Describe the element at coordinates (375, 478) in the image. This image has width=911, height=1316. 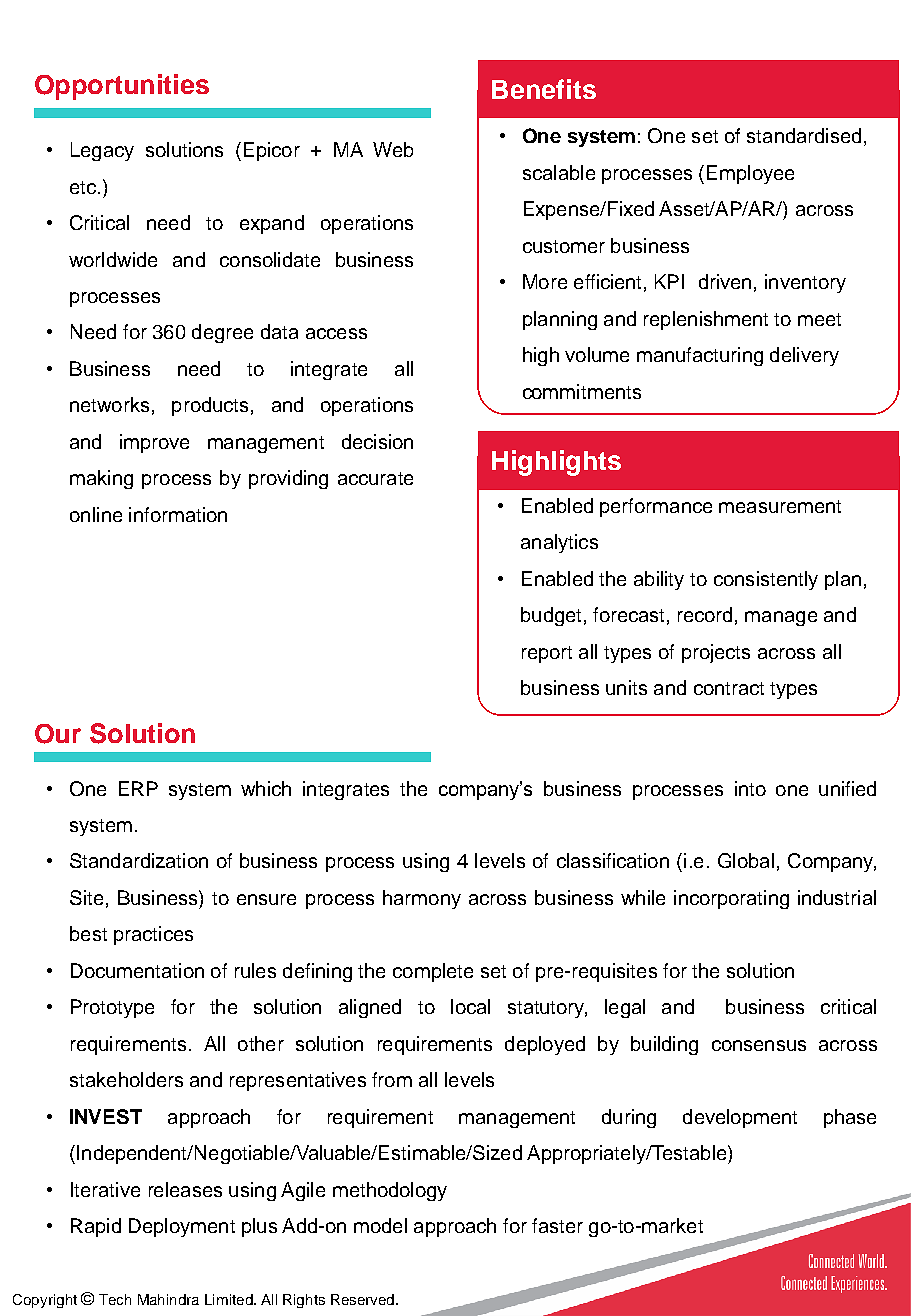
I see `accurate` at that location.
